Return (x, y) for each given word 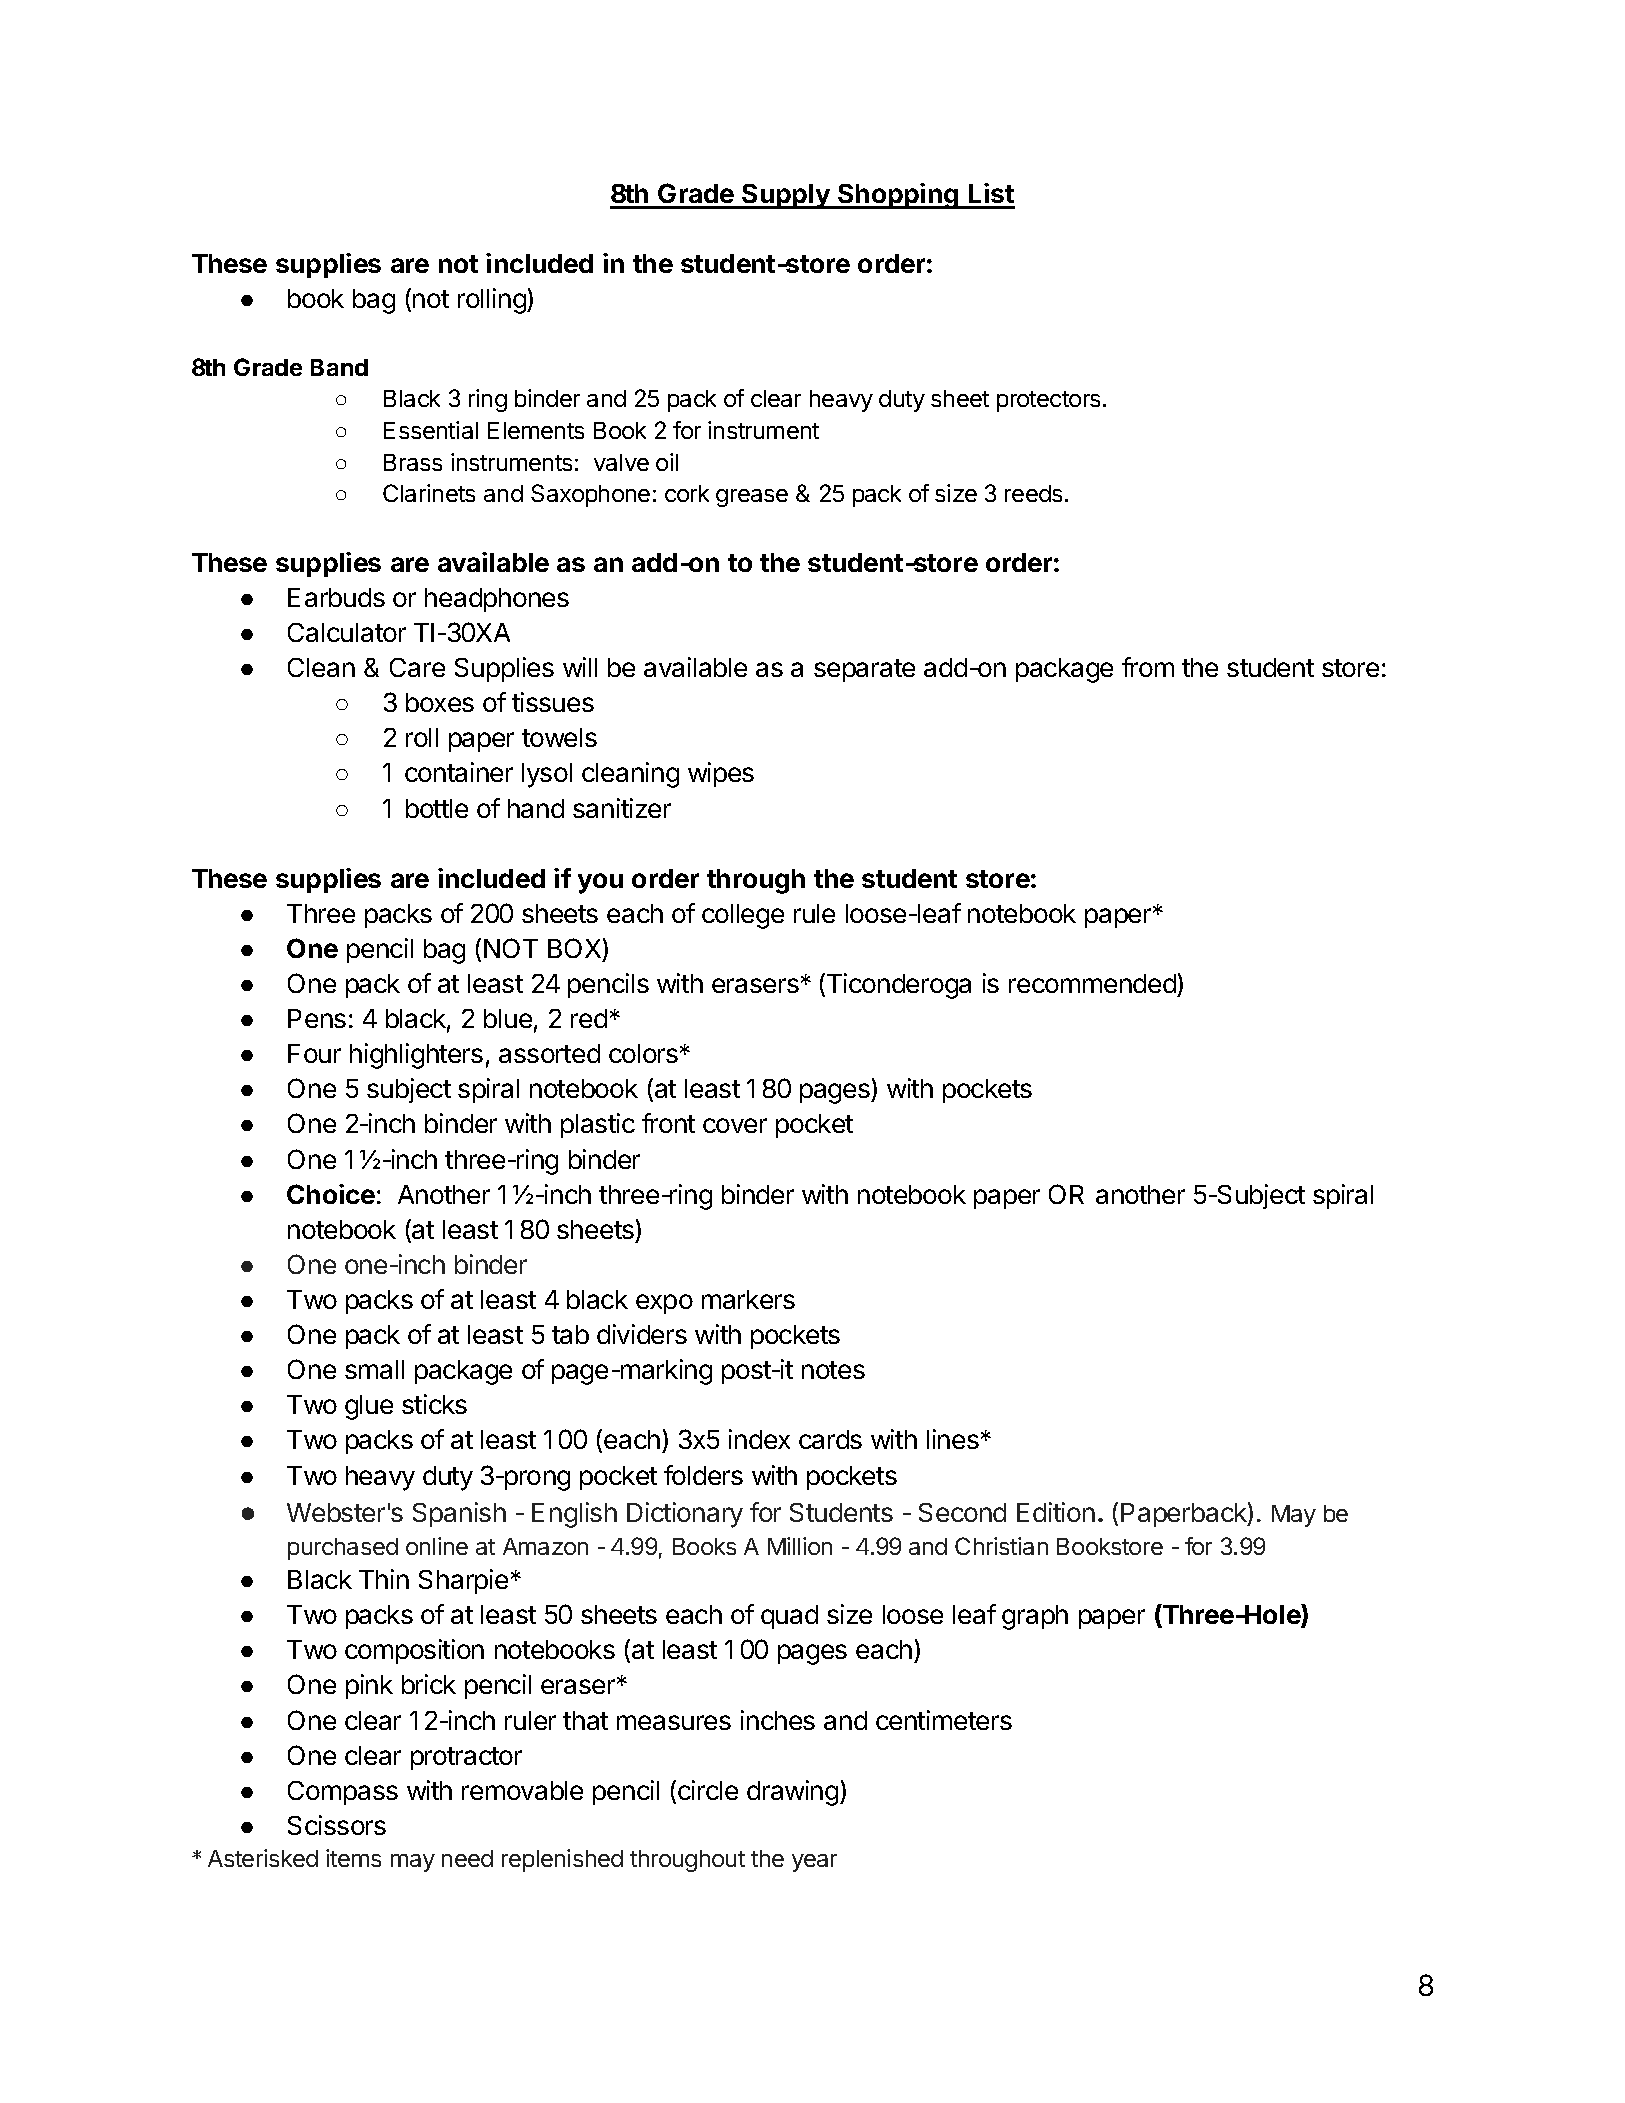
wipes (721, 774)
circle (708, 1790)
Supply (786, 196)
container (459, 772)
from (1148, 667)
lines (953, 1439)
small (374, 1369)
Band (339, 367)
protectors (1048, 401)
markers (748, 1299)
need (467, 1858)
